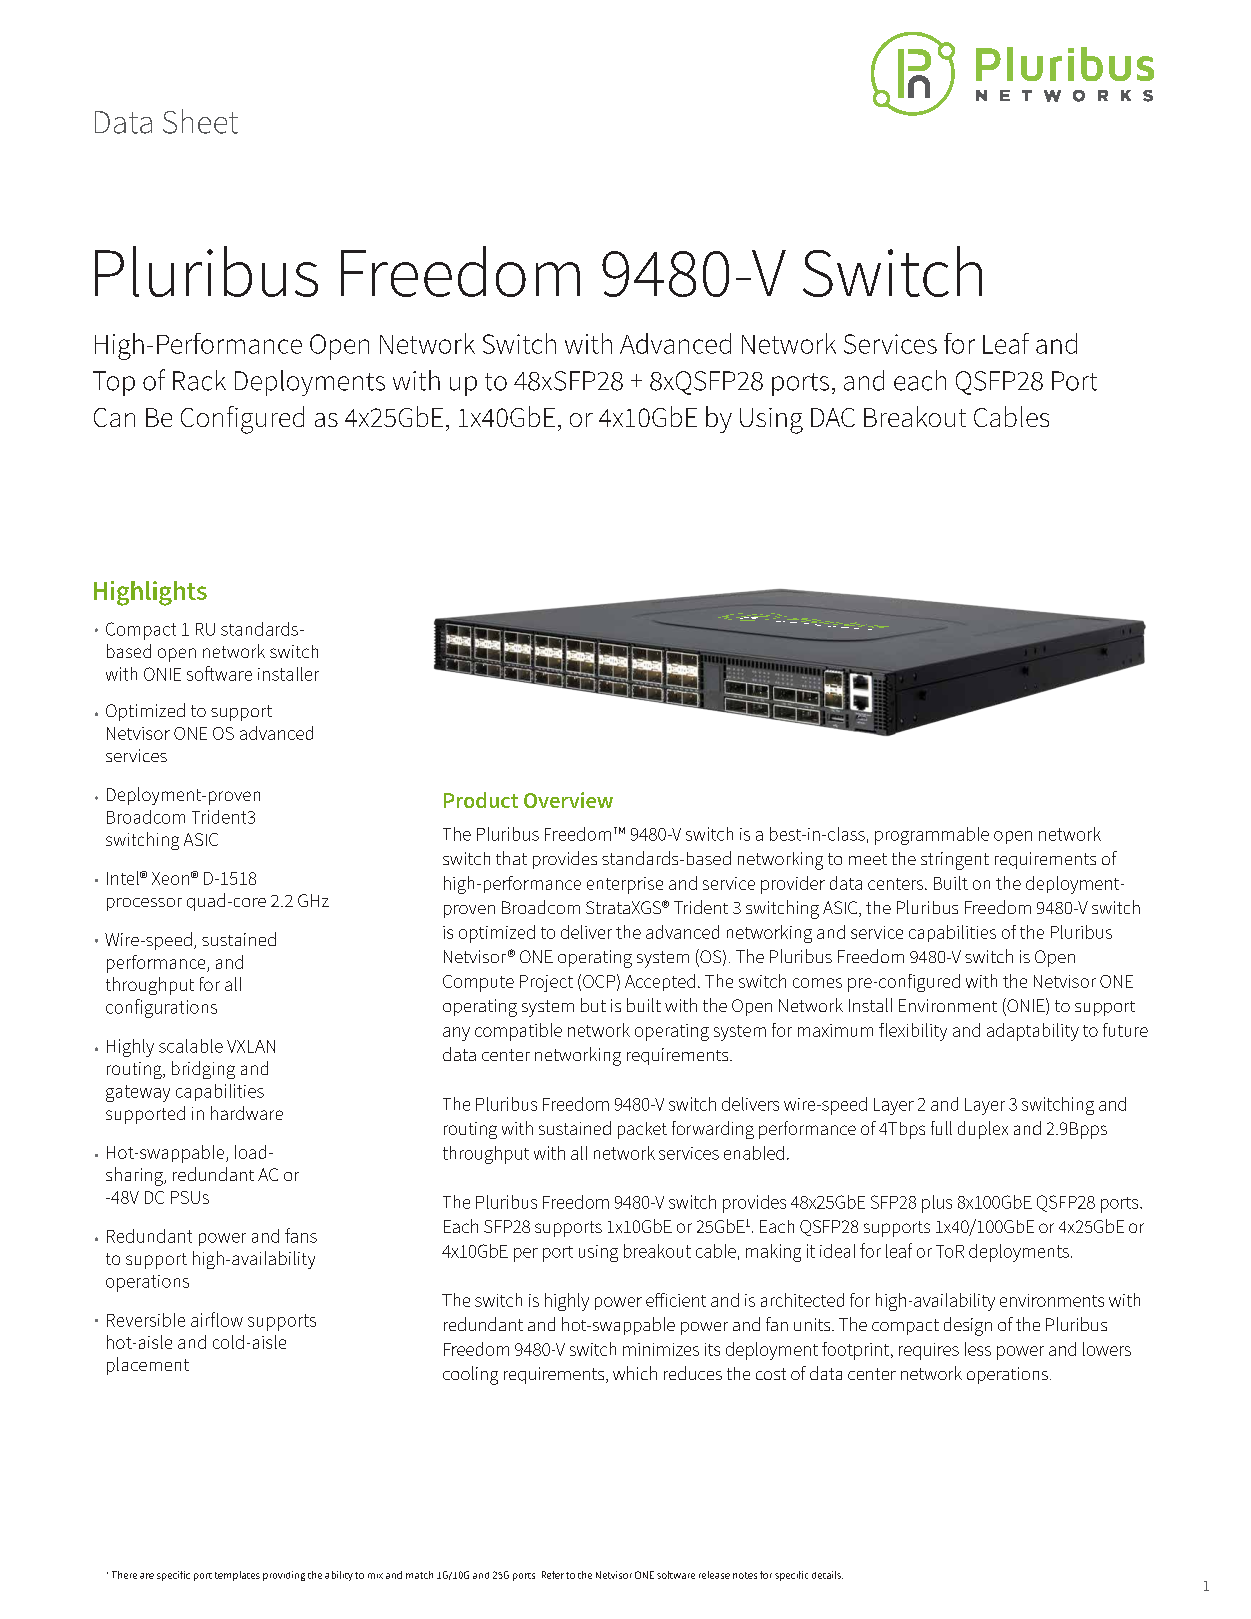 Image resolution: width=1251 pixels, height=1619 pixels. What do you see at coordinates (144, 904) in the screenshot?
I see `processor` at bounding box center [144, 904].
